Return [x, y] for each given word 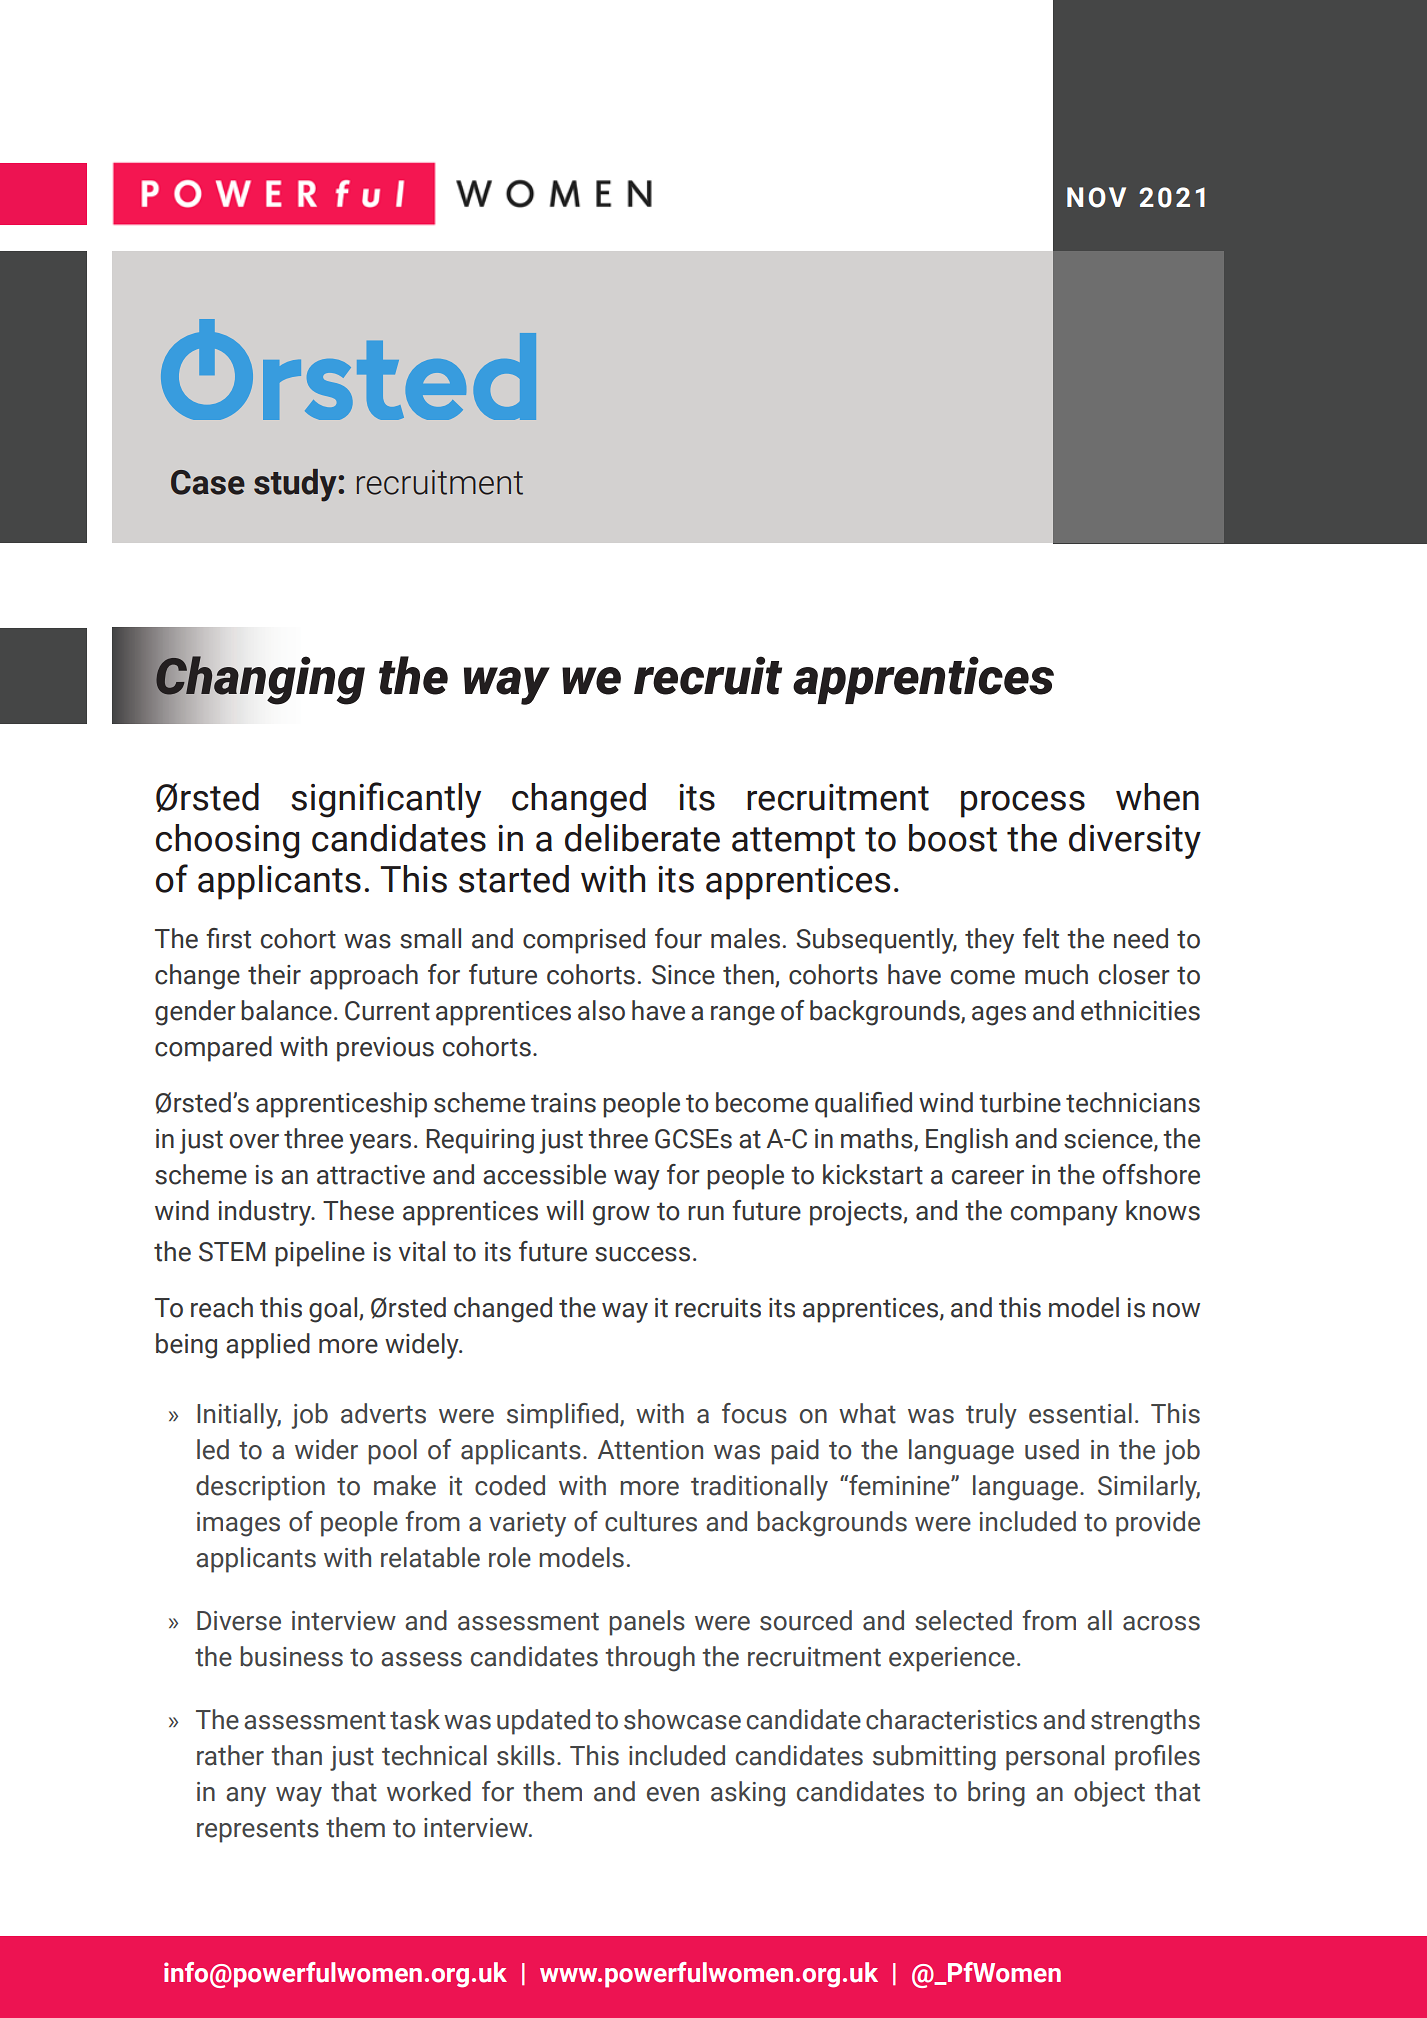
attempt [793, 843]
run [706, 1213]
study [296, 485]
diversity [1135, 841]
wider [326, 1449]
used [1052, 1449]
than [296, 1755]
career [988, 1177]
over [254, 1141]
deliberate [642, 838]
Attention [650, 1450]
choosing [227, 841]
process [1023, 804]
